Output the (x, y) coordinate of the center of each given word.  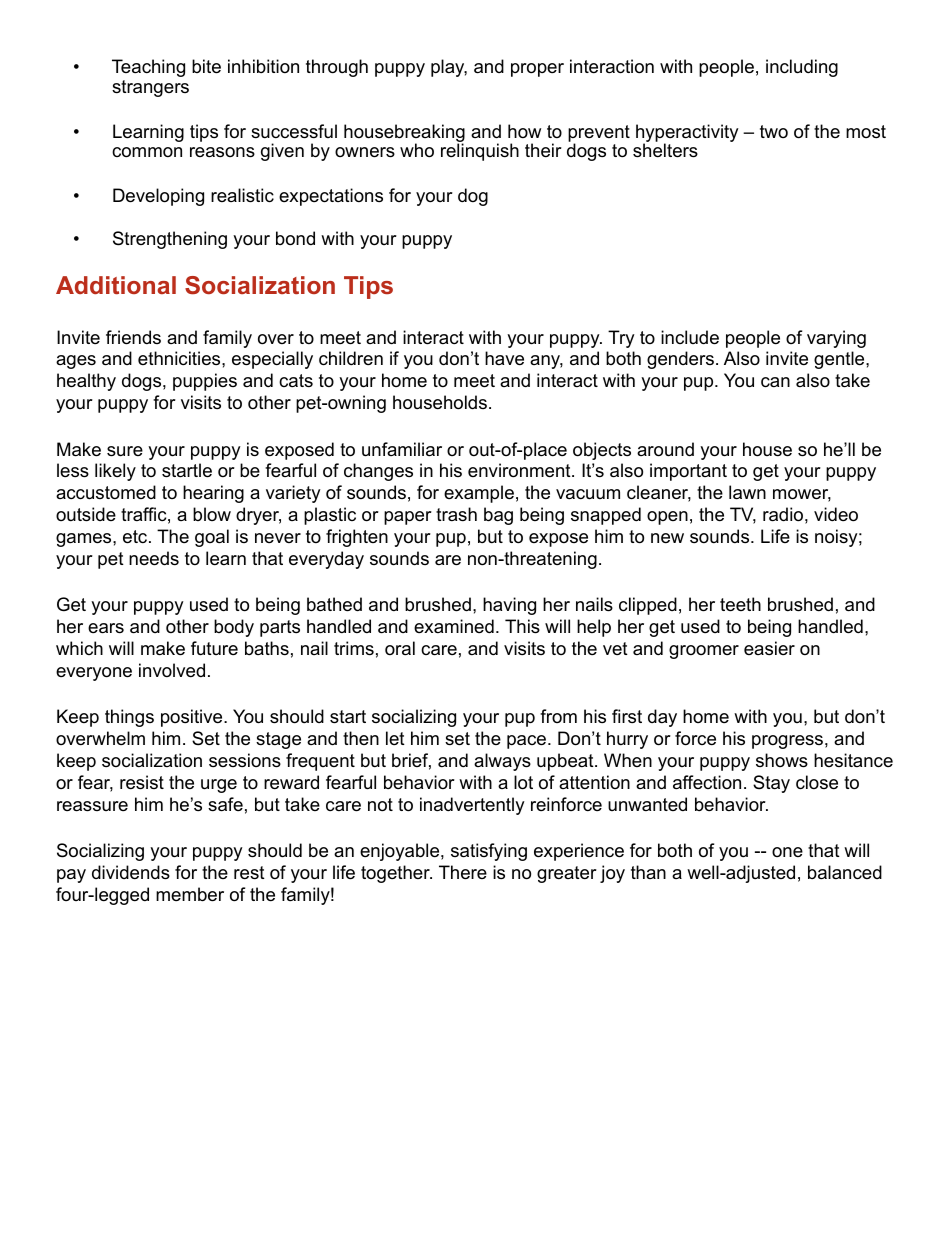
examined (454, 626)
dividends (131, 872)
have (504, 358)
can (775, 382)
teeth (740, 604)
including (802, 68)
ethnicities (180, 358)
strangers (150, 88)
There (463, 872)
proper (537, 70)
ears (106, 628)
